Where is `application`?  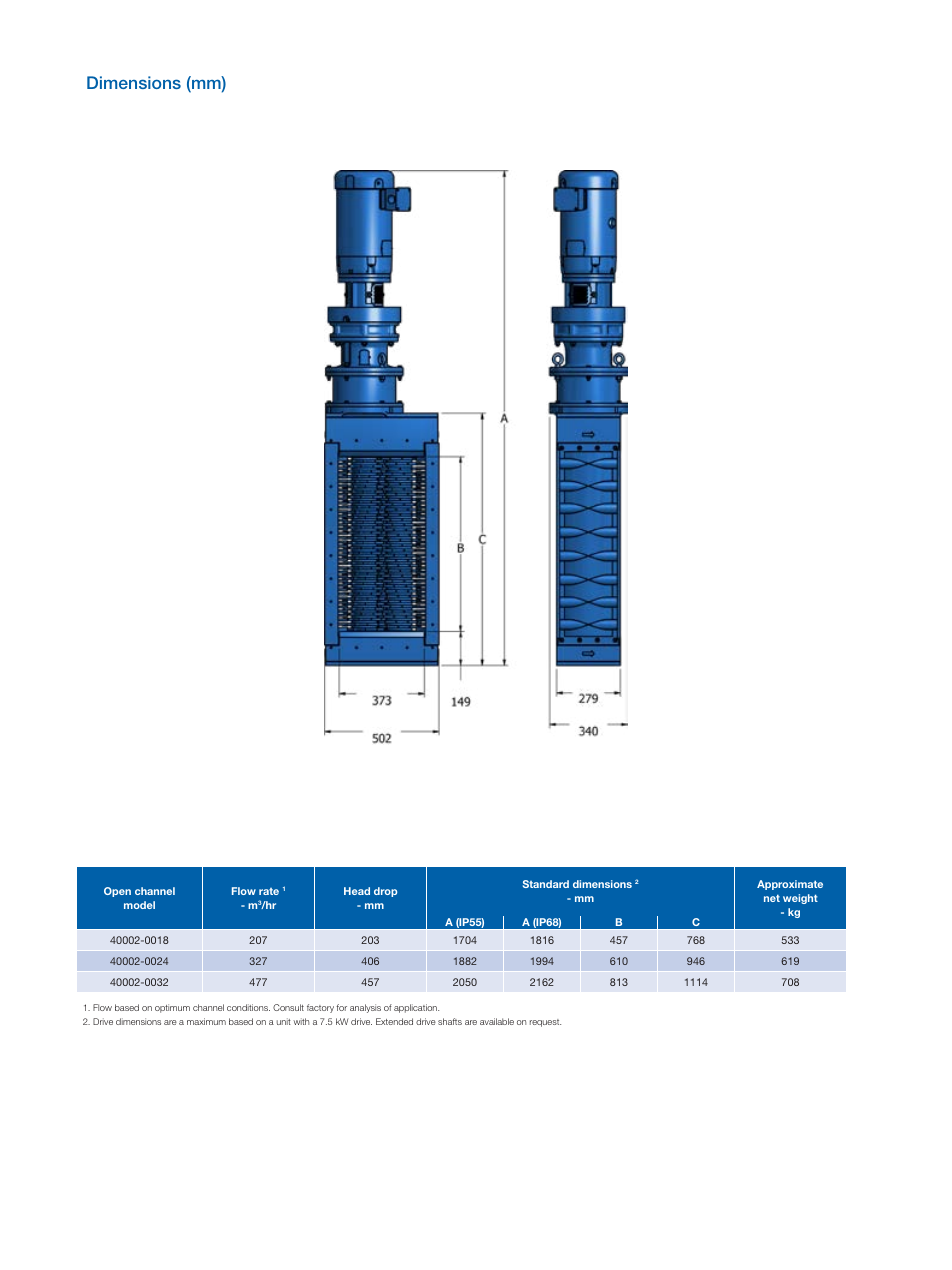 application is located at coordinates (416, 1008).
